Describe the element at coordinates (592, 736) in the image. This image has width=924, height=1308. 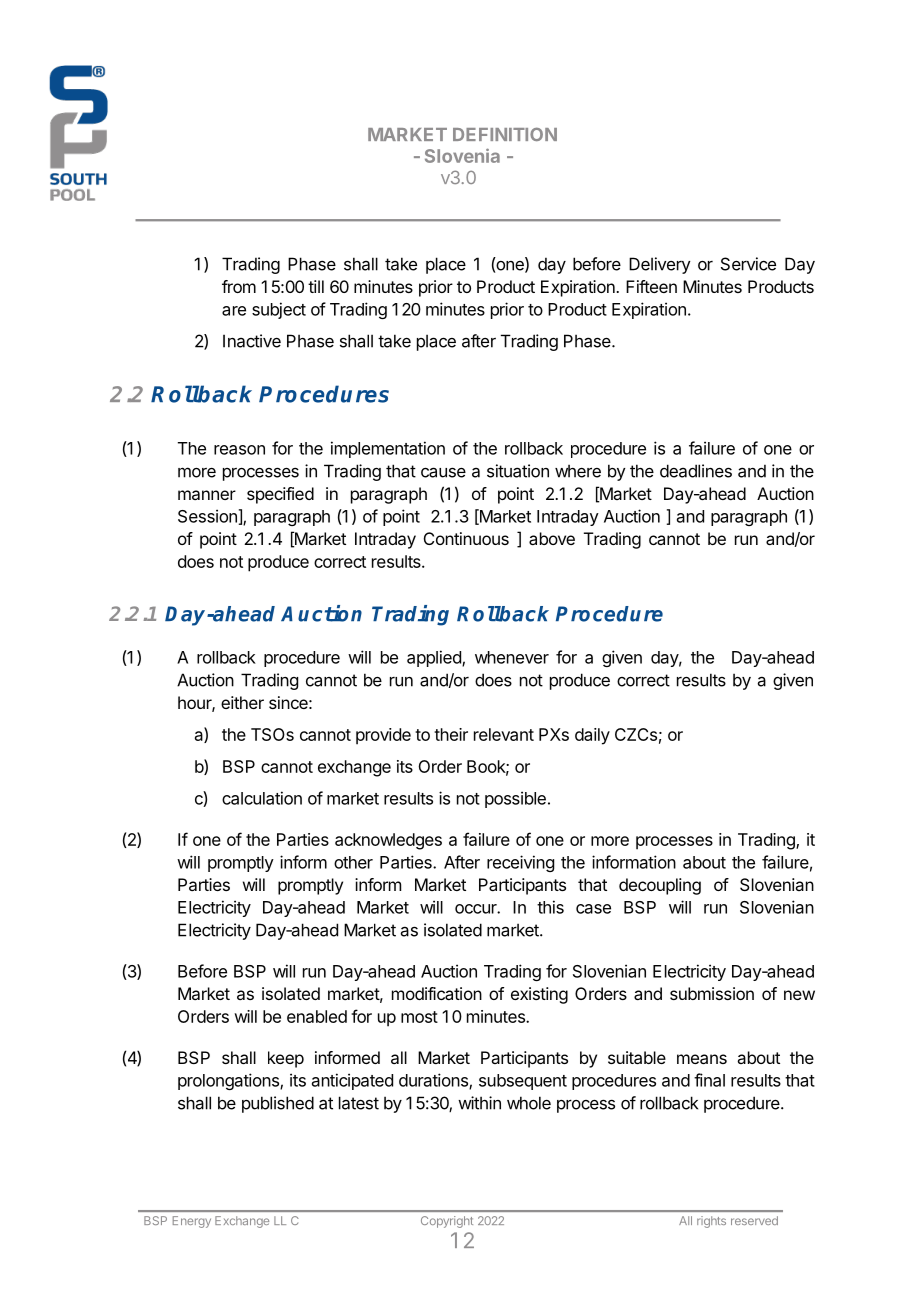
I see `daily` at that location.
